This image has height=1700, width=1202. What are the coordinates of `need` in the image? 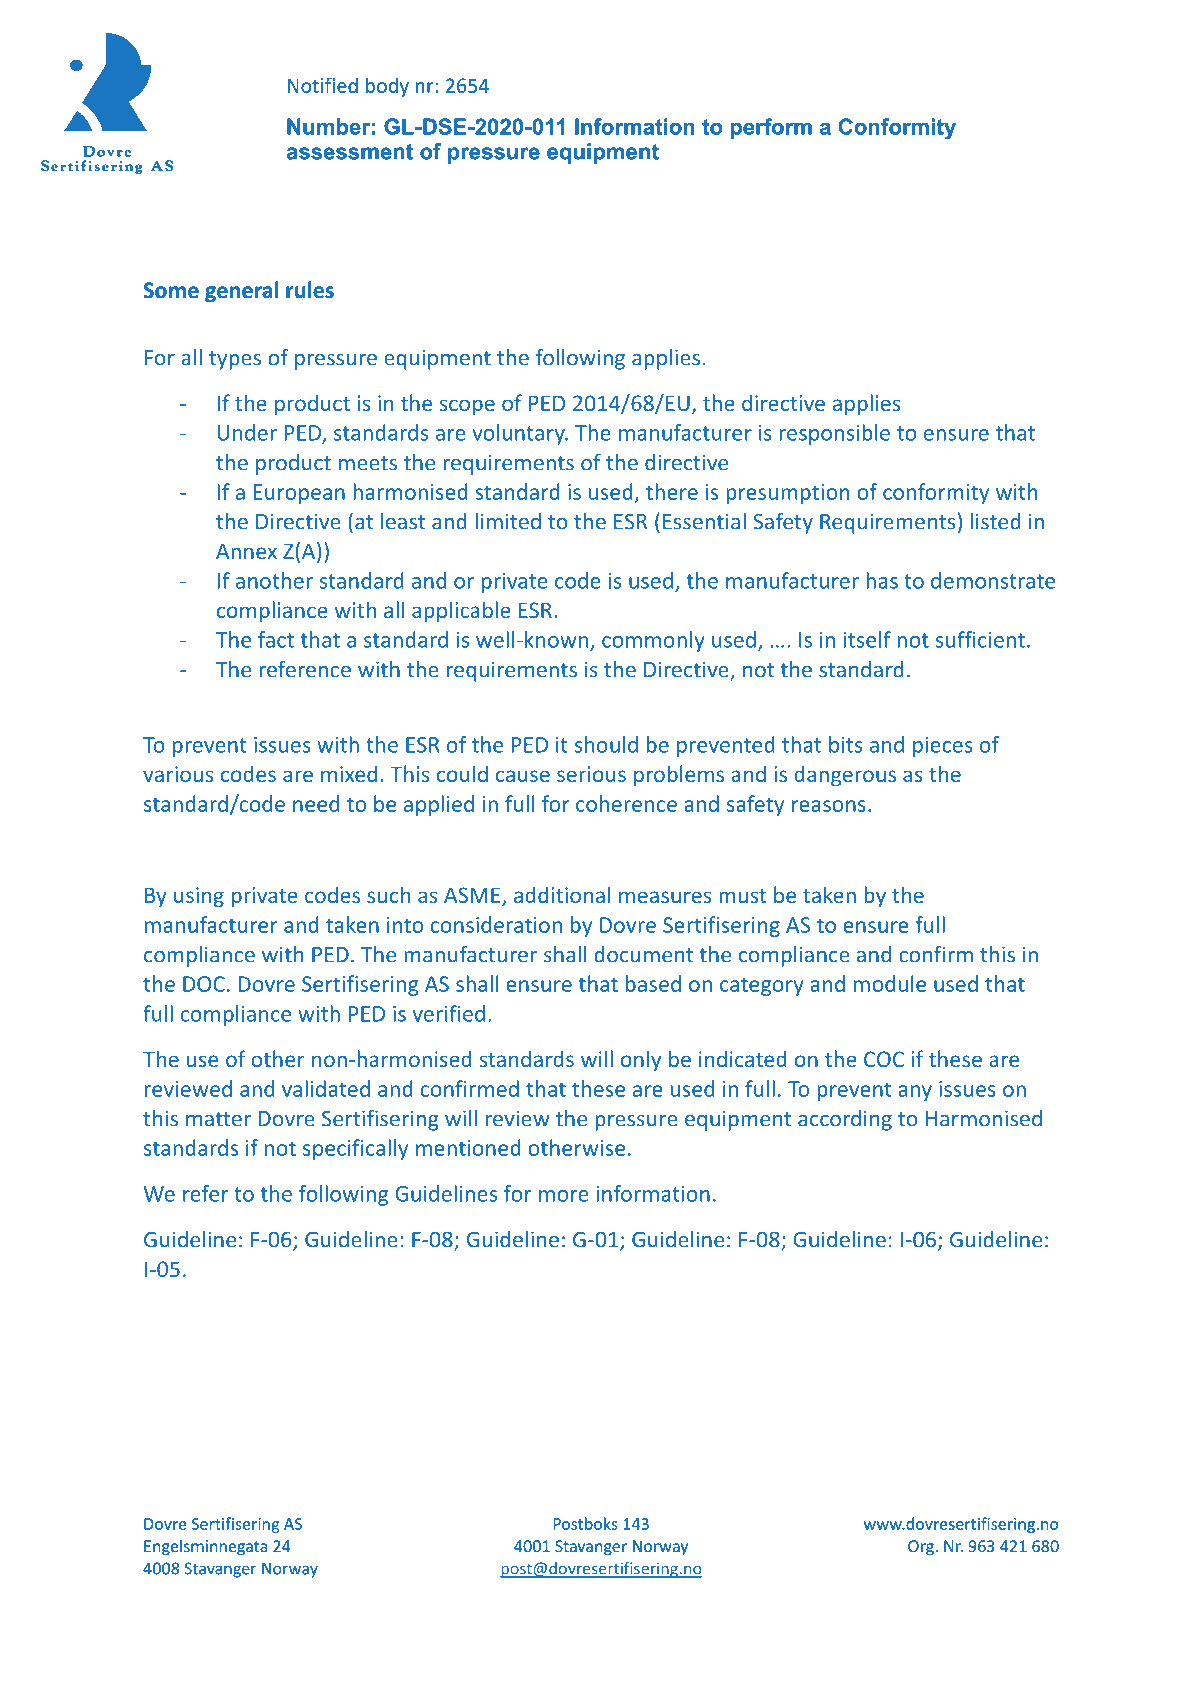 It's located at (316, 803).
